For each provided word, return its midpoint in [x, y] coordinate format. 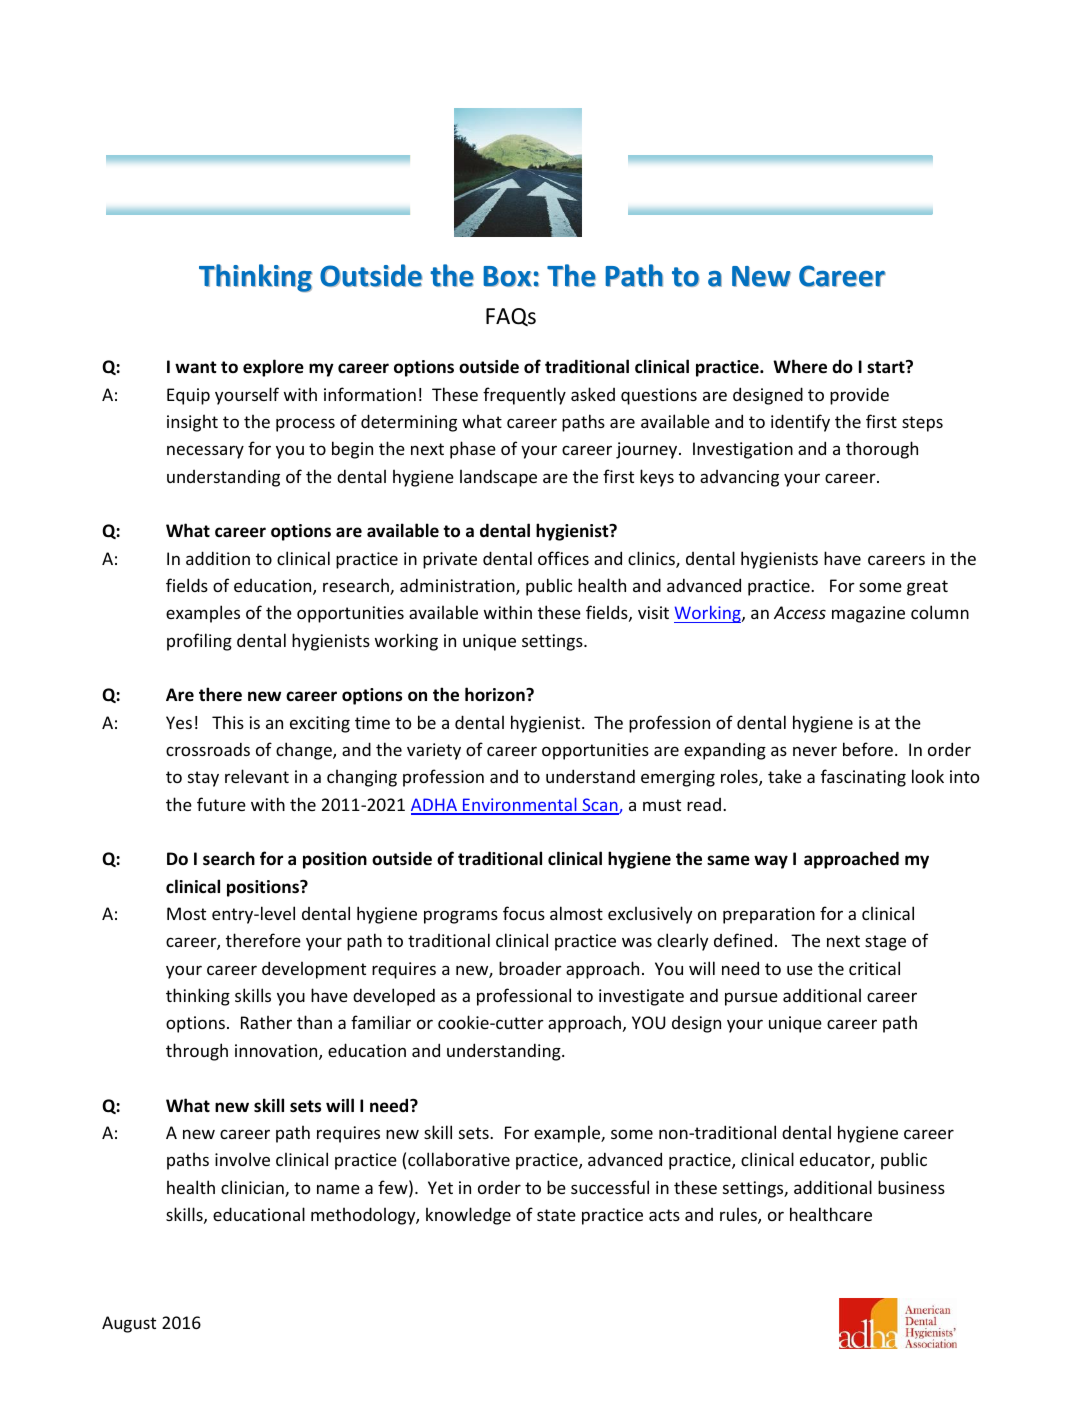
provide [859, 396]
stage [885, 943]
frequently [524, 396]
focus [524, 913]
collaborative [459, 1159]
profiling [199, 642]
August [129, 1324]
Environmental [520, 806]
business [911, 1187]
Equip [188, 396]
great [927, 588]
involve [242, 1159]
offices [563, 558]
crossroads [208, 749]
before [869, 749]
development [314, 970]
